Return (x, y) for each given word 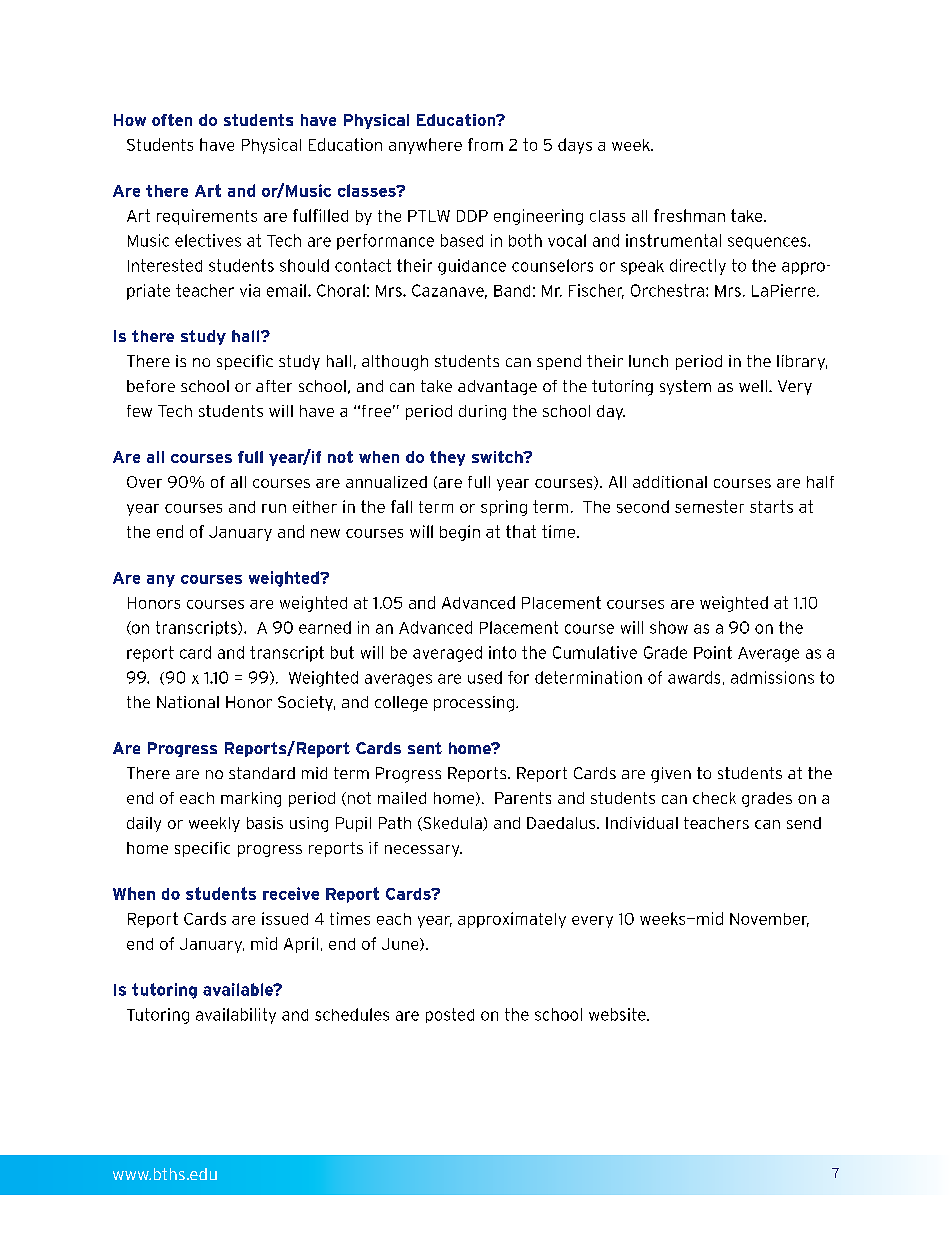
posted (450, 1015)
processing (474, 704)
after (274, 386)
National (188, 702)
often (172, 120)
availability (236, 1016)
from (485, 144)
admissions (772, 677)
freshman (689, 215)
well (753, 386)
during (482, 412)
